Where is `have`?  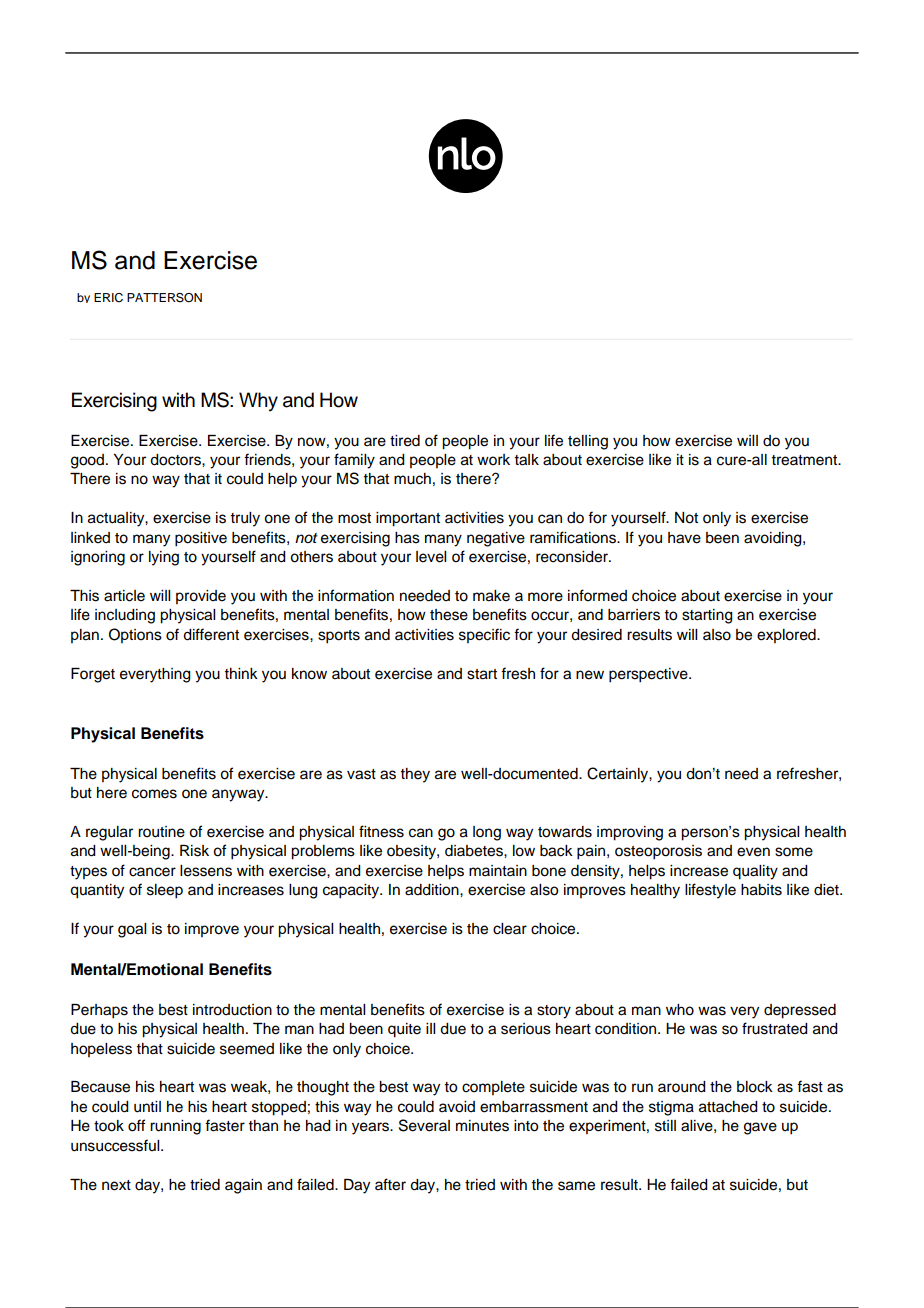 have is located at coordinates (684, 538).
